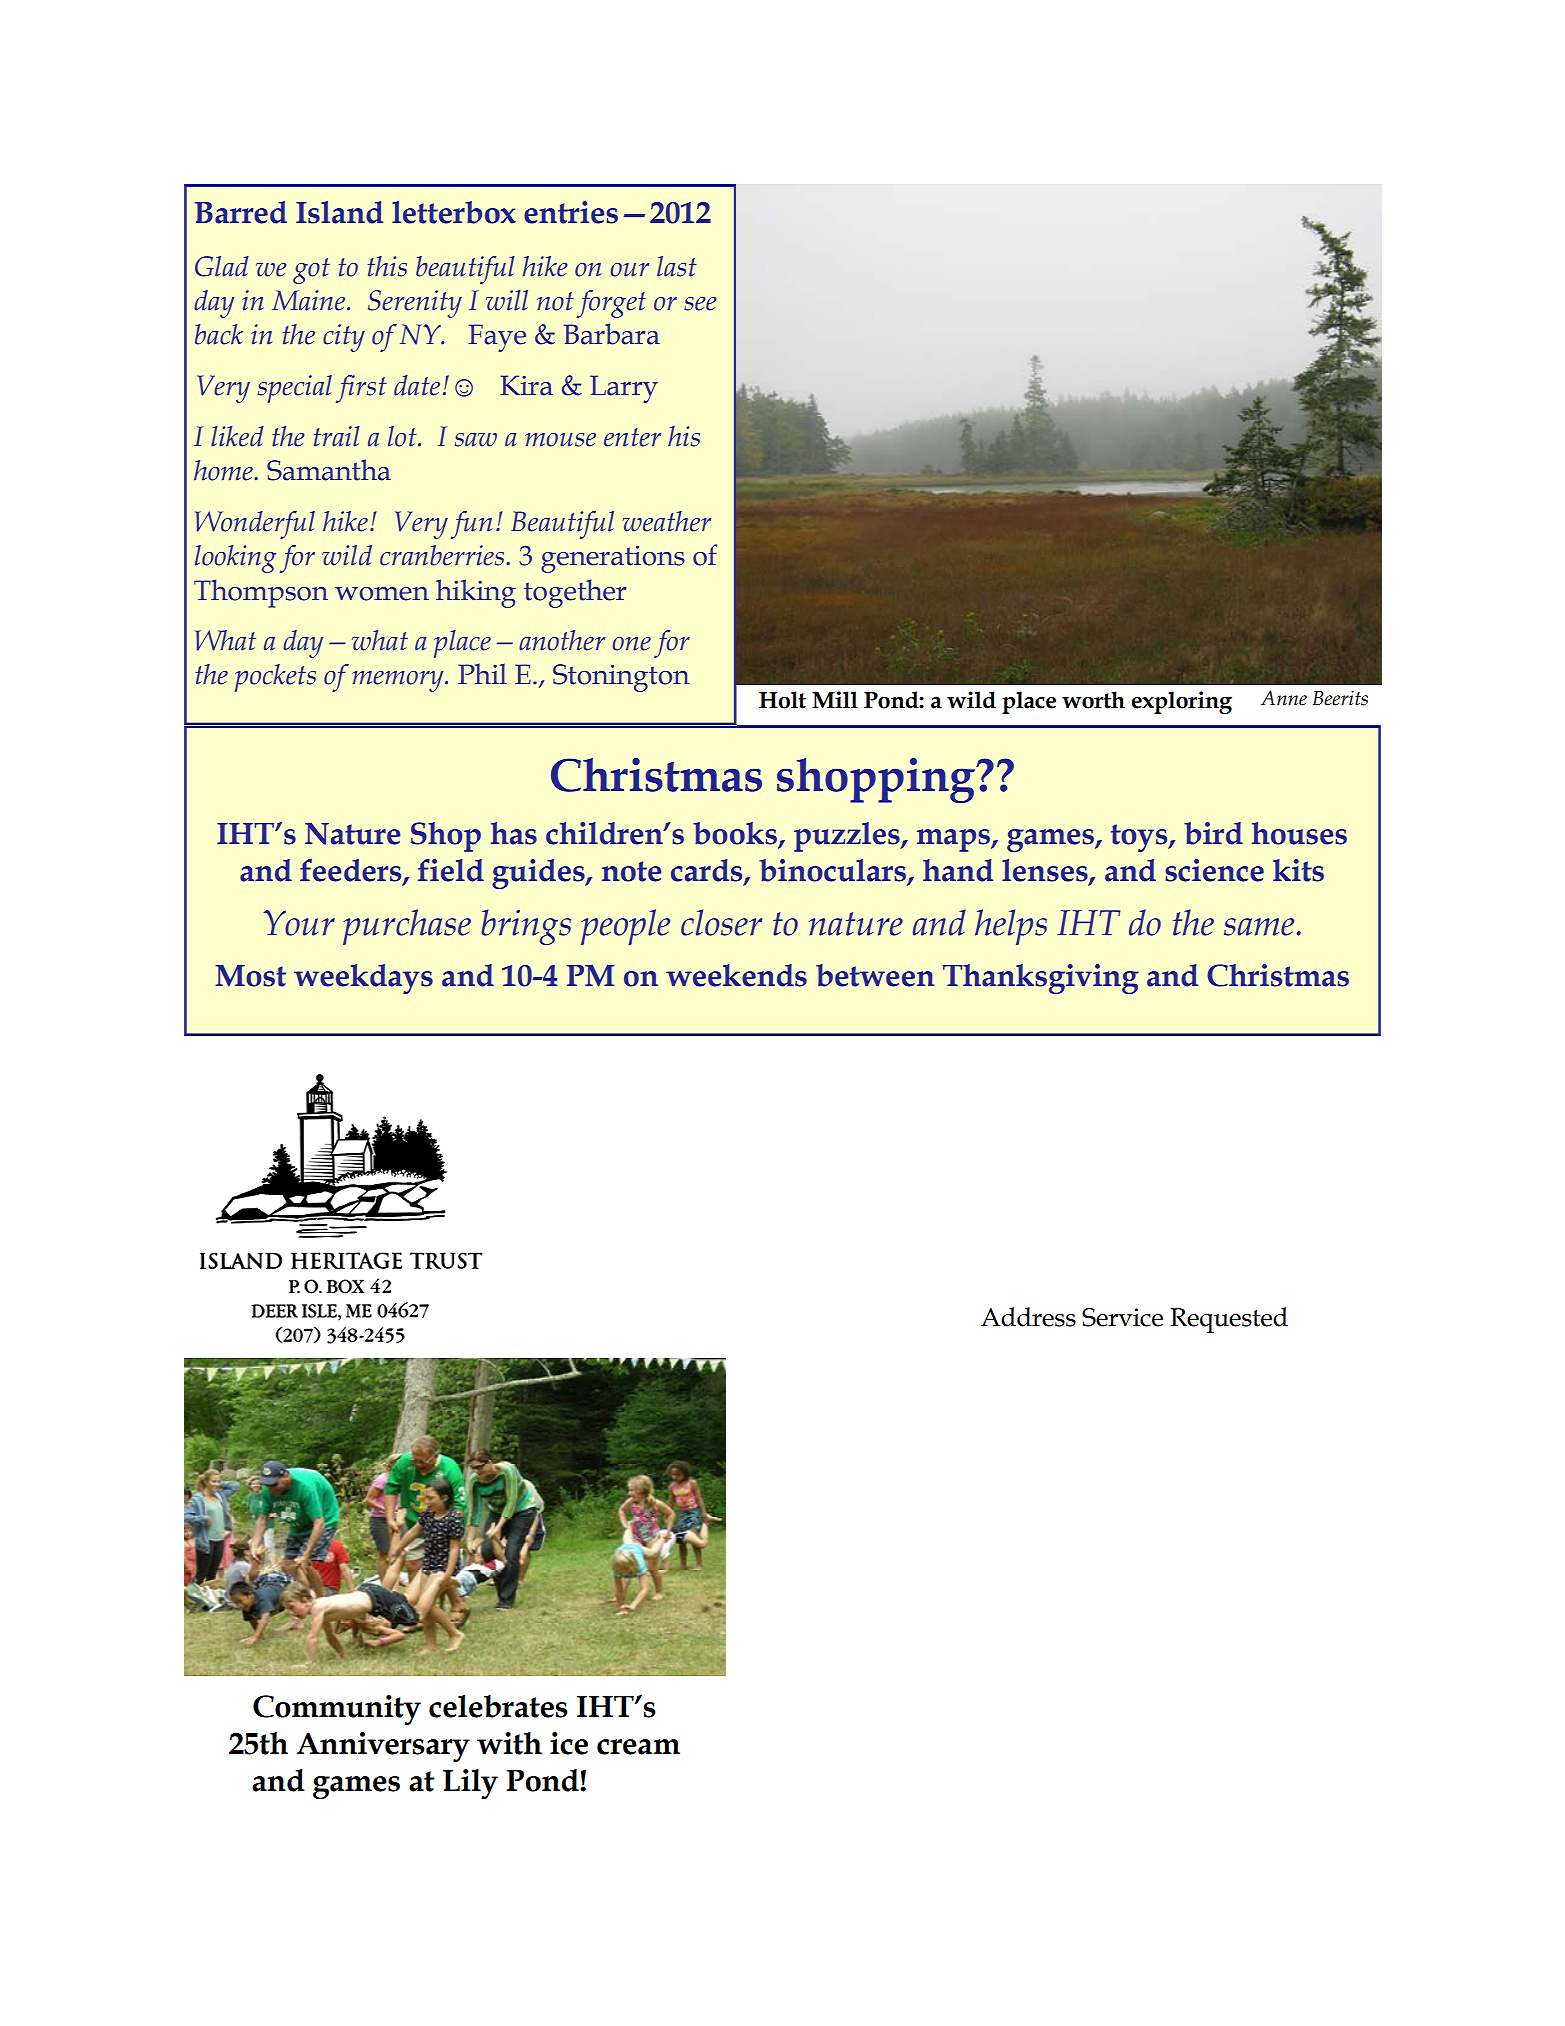 This screenshot has height=2026, width=1565. What do you see at coordinates (387, 266) in the screenshot?
I see `this` at bounding box center [387, 266].
